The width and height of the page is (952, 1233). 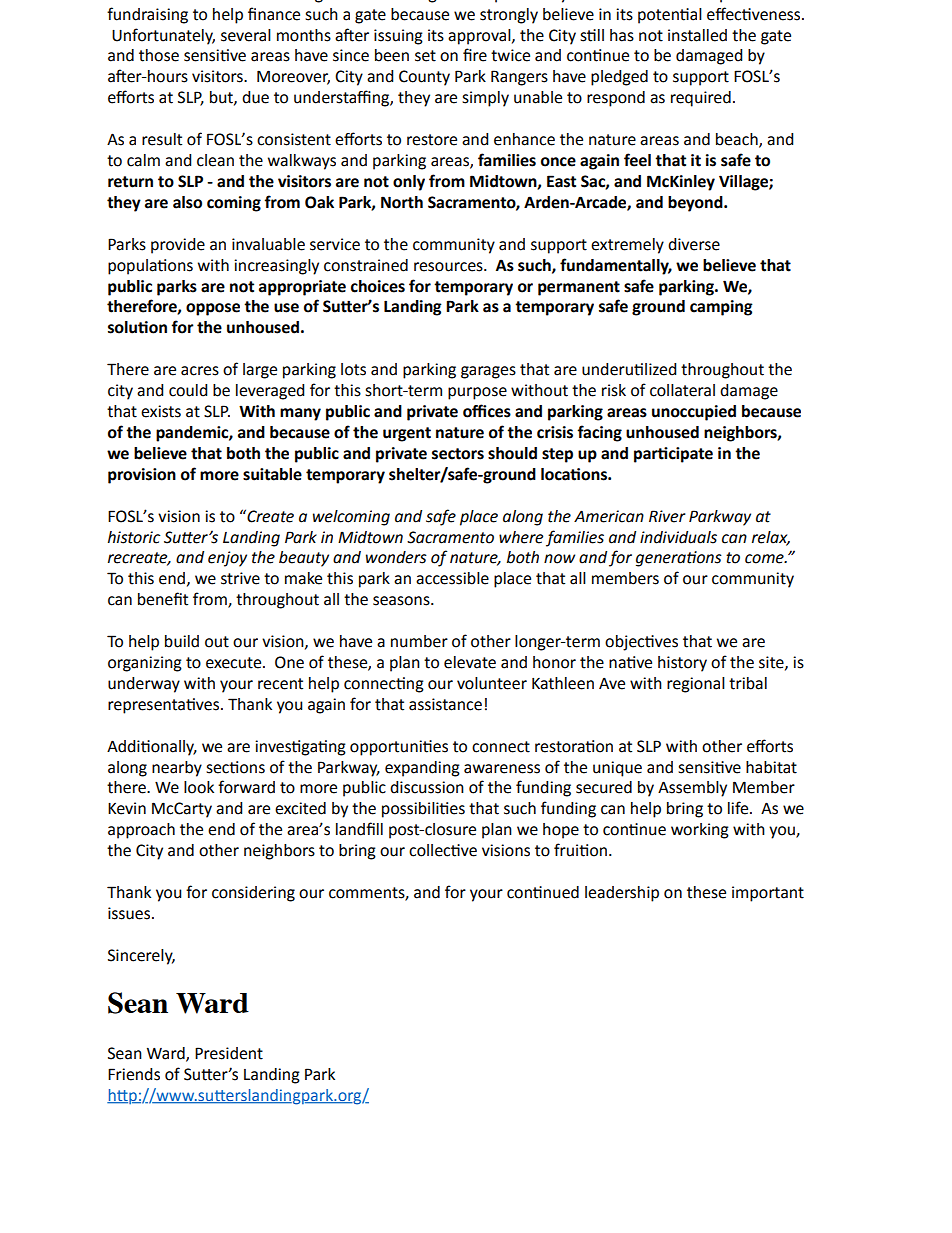 What do you see at coordinates (200, 371) in the page?
I see `acres` at bounding box center [200, 371].
